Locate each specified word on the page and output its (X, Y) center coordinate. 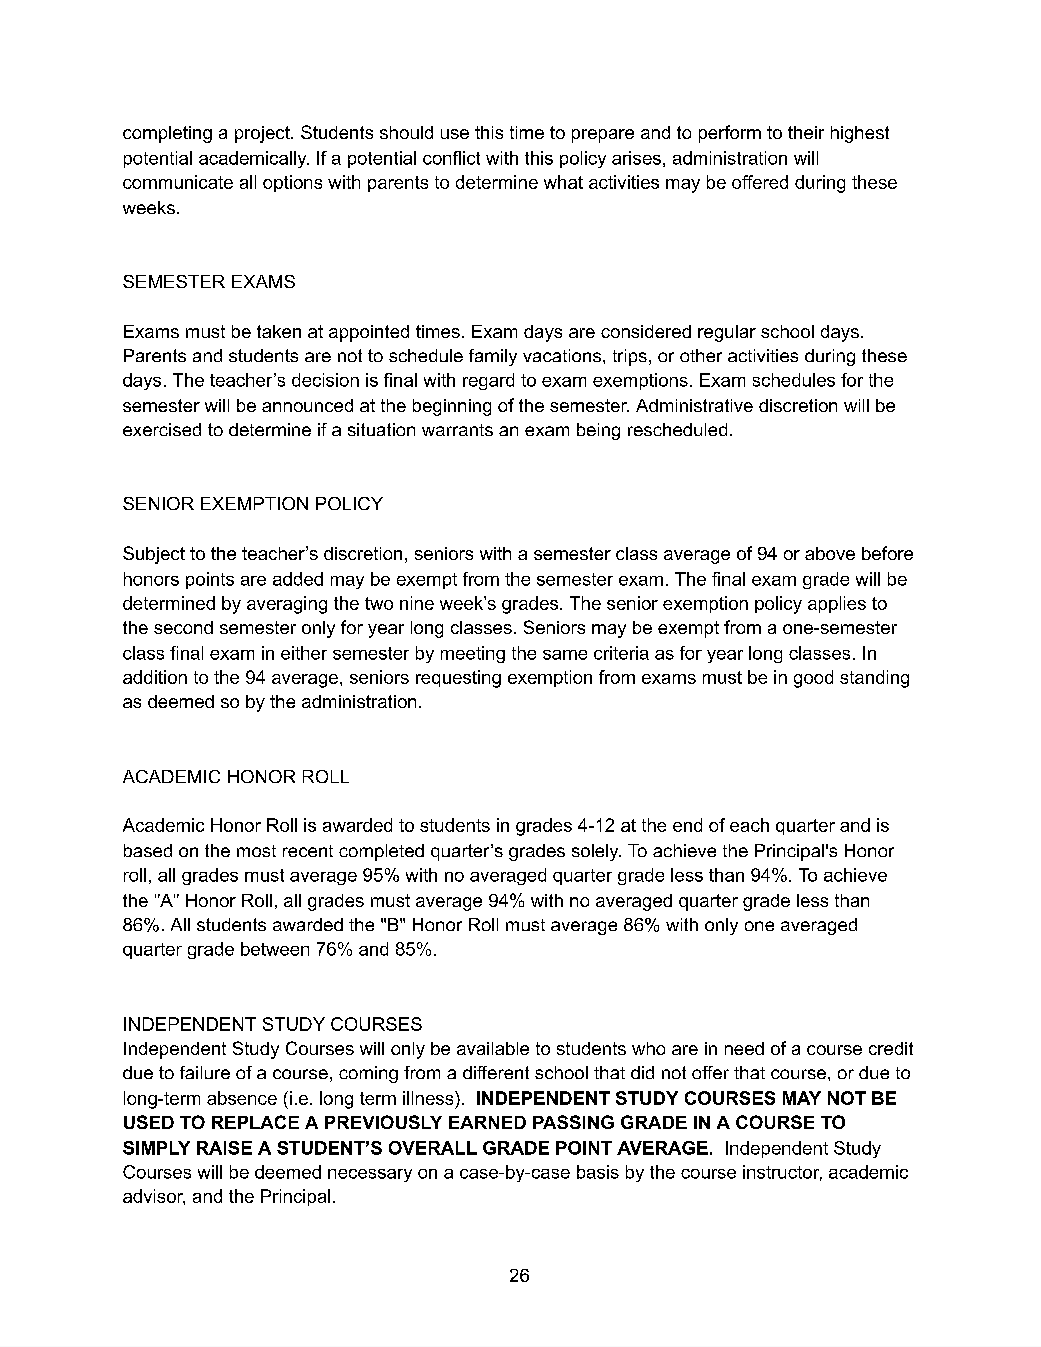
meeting (473, 654)
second (183, 627)
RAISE (224, 1148)
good (813, 679)
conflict (451, 158)
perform (730, 134)
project (263, 134)
